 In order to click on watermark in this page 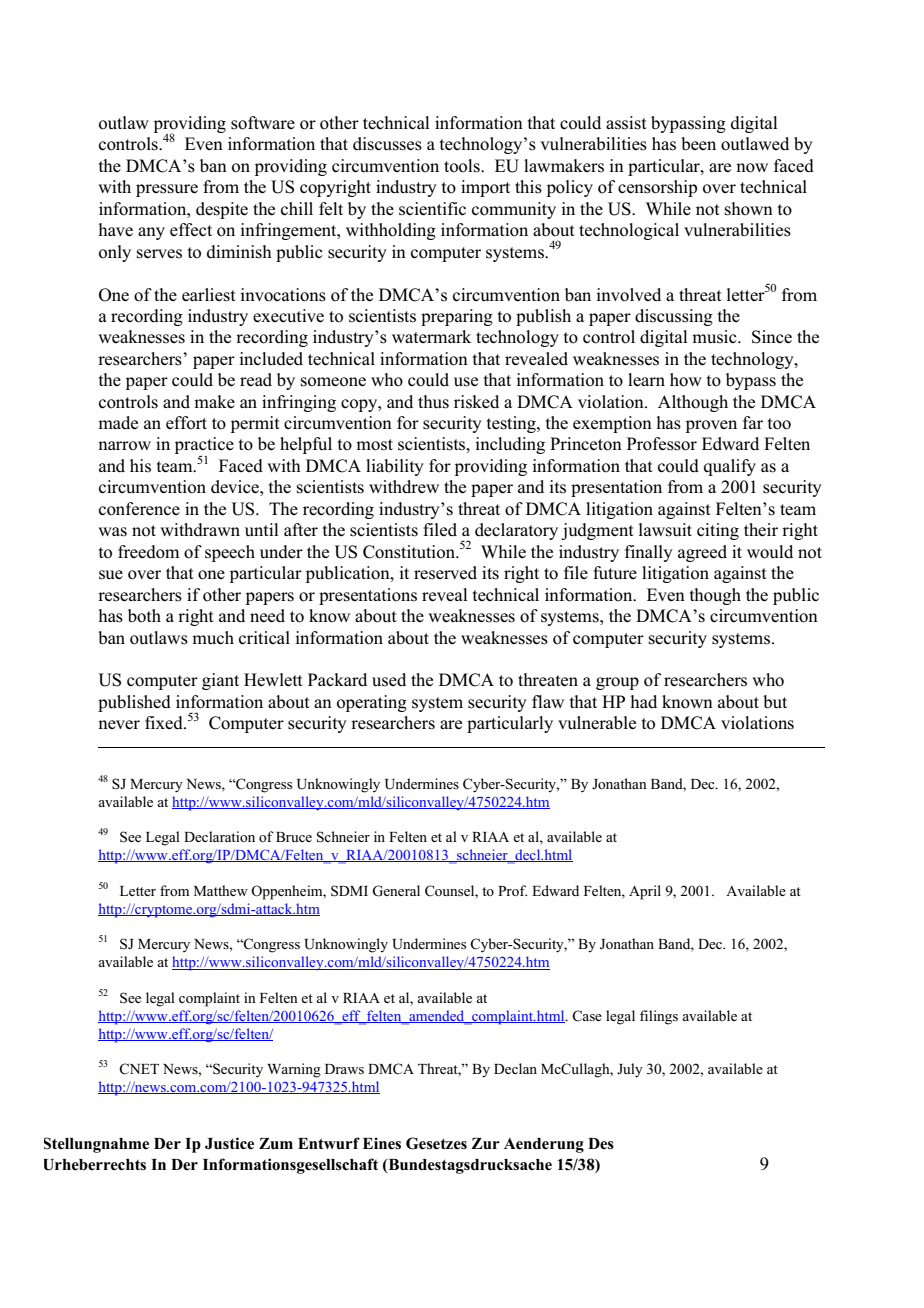, I will do `click(431, 336)`.
